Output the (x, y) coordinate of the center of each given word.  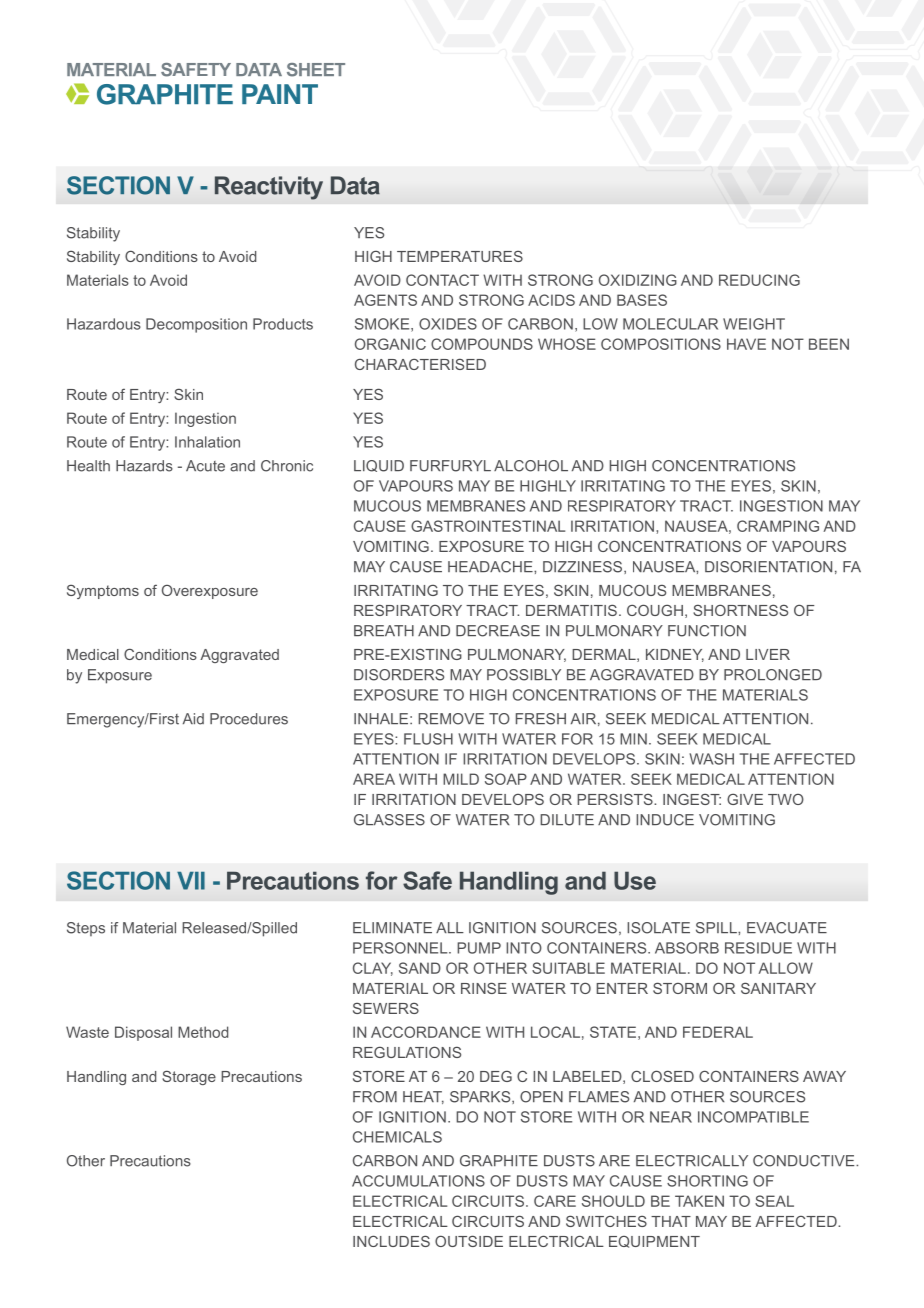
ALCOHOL (531, 466)
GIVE (745, 799)
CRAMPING (778, 526)
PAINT (280, 94)
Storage (189, 1077)
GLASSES (389, 820)
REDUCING (759, 280)
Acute (205, 466)
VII (191, 881)
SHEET (316, 70)
